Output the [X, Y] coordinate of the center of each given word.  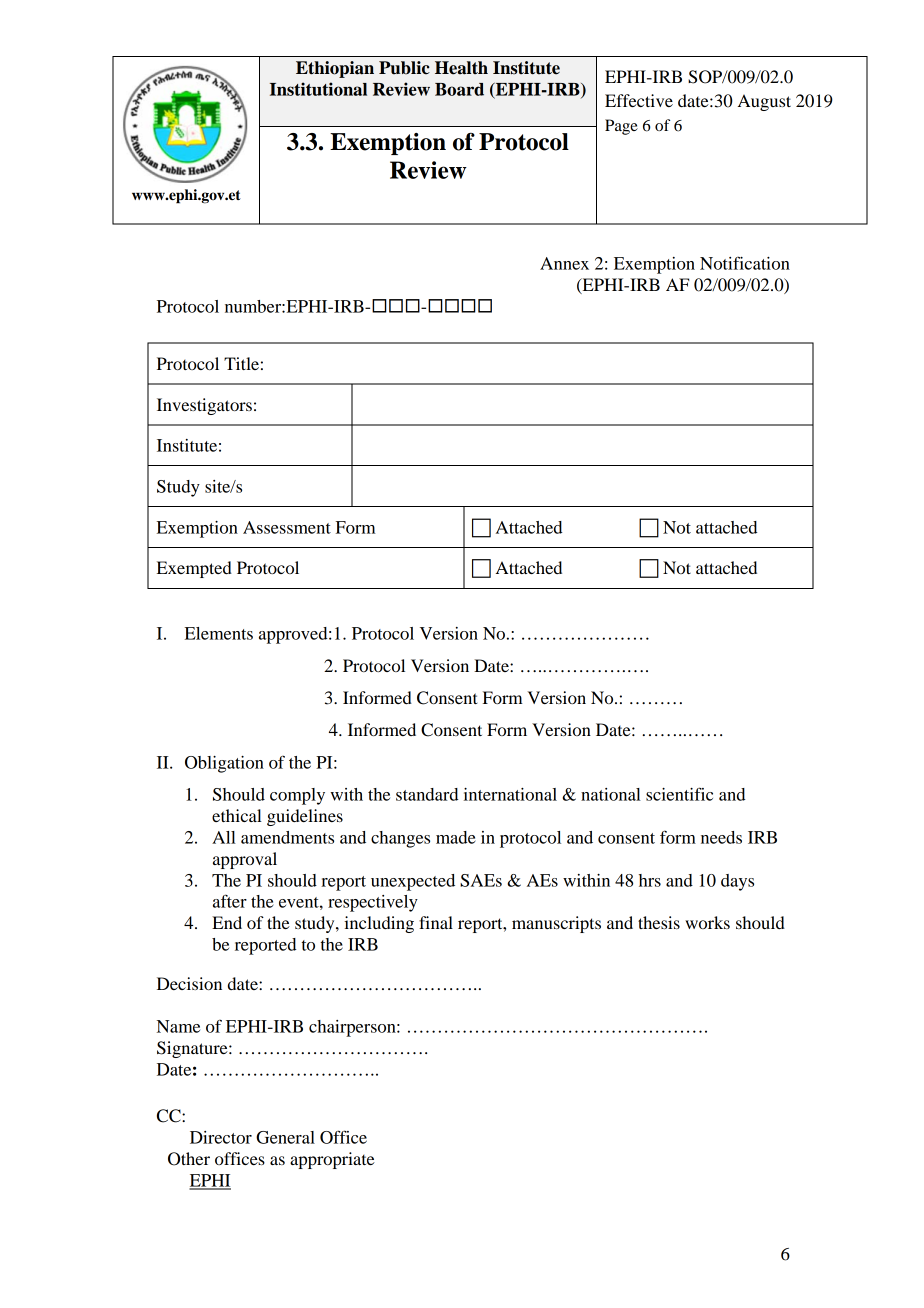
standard [427, 794]
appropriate [332, 1160]
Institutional [318, 89]
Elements [219, 633]
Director [221, 1137]
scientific [679, 794]
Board [459, 89]
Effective [639, 100]
